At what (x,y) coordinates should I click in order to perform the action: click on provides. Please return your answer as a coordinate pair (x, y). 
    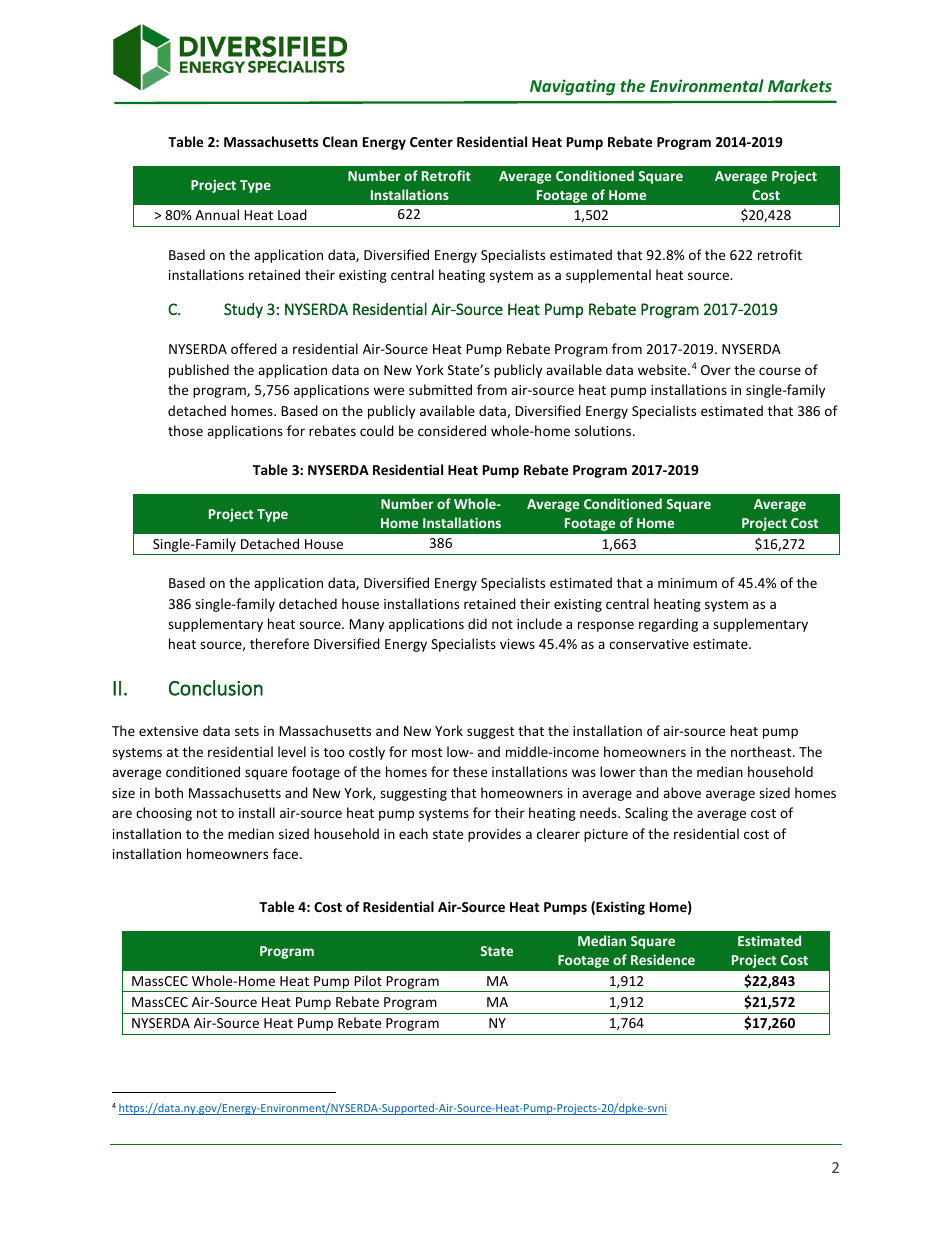
    Looking at the image, I should click on (494, 835).
